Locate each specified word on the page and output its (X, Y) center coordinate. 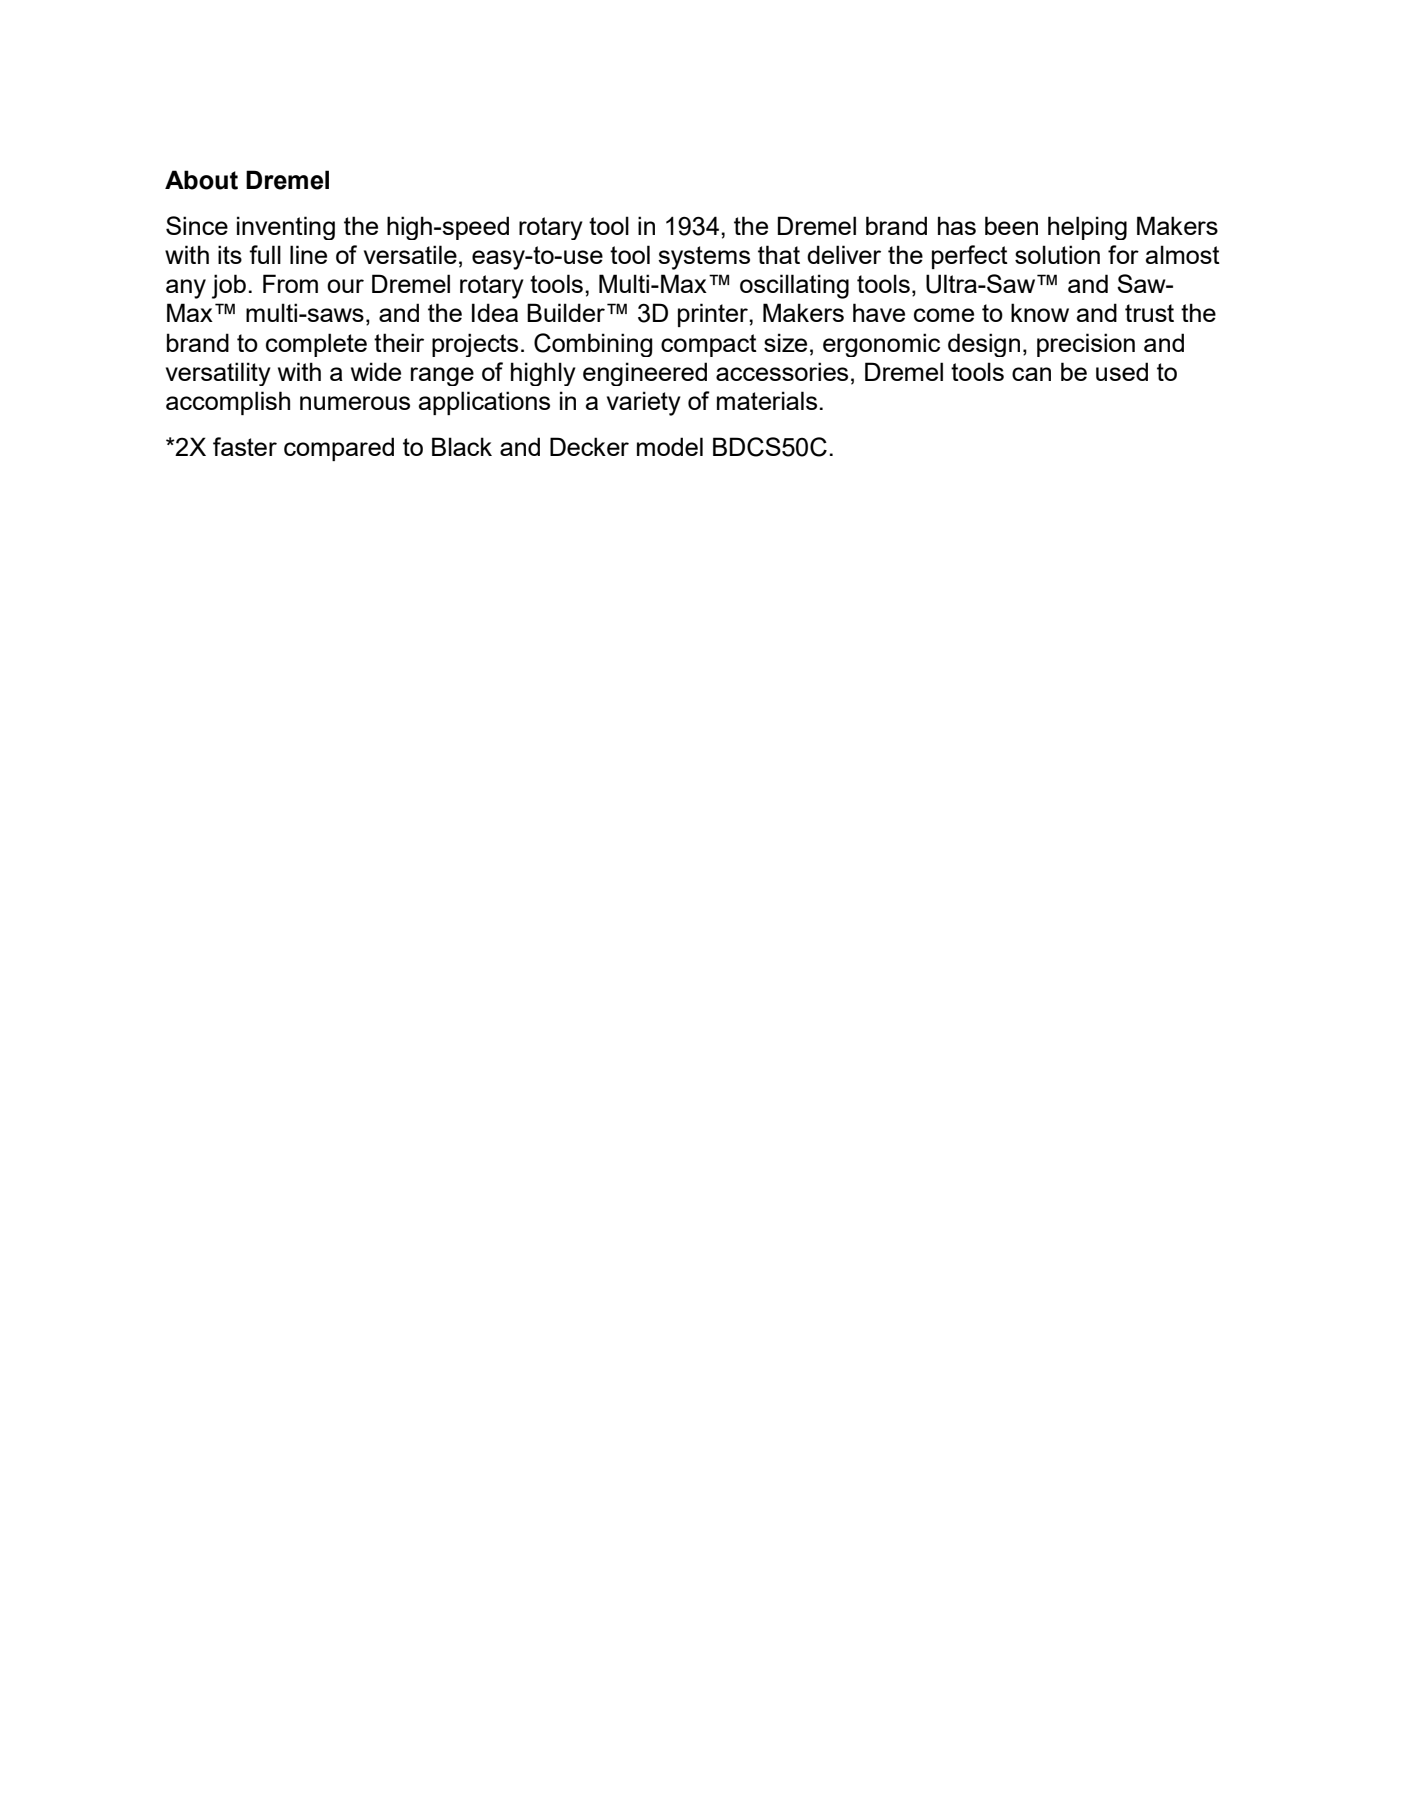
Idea (495, 312)
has (957, 225)
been (1011, 225)
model (670, 446)
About (201, 180)
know (1040, 312)
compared (339, 449)
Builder (566, 312)
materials (767, 400)
